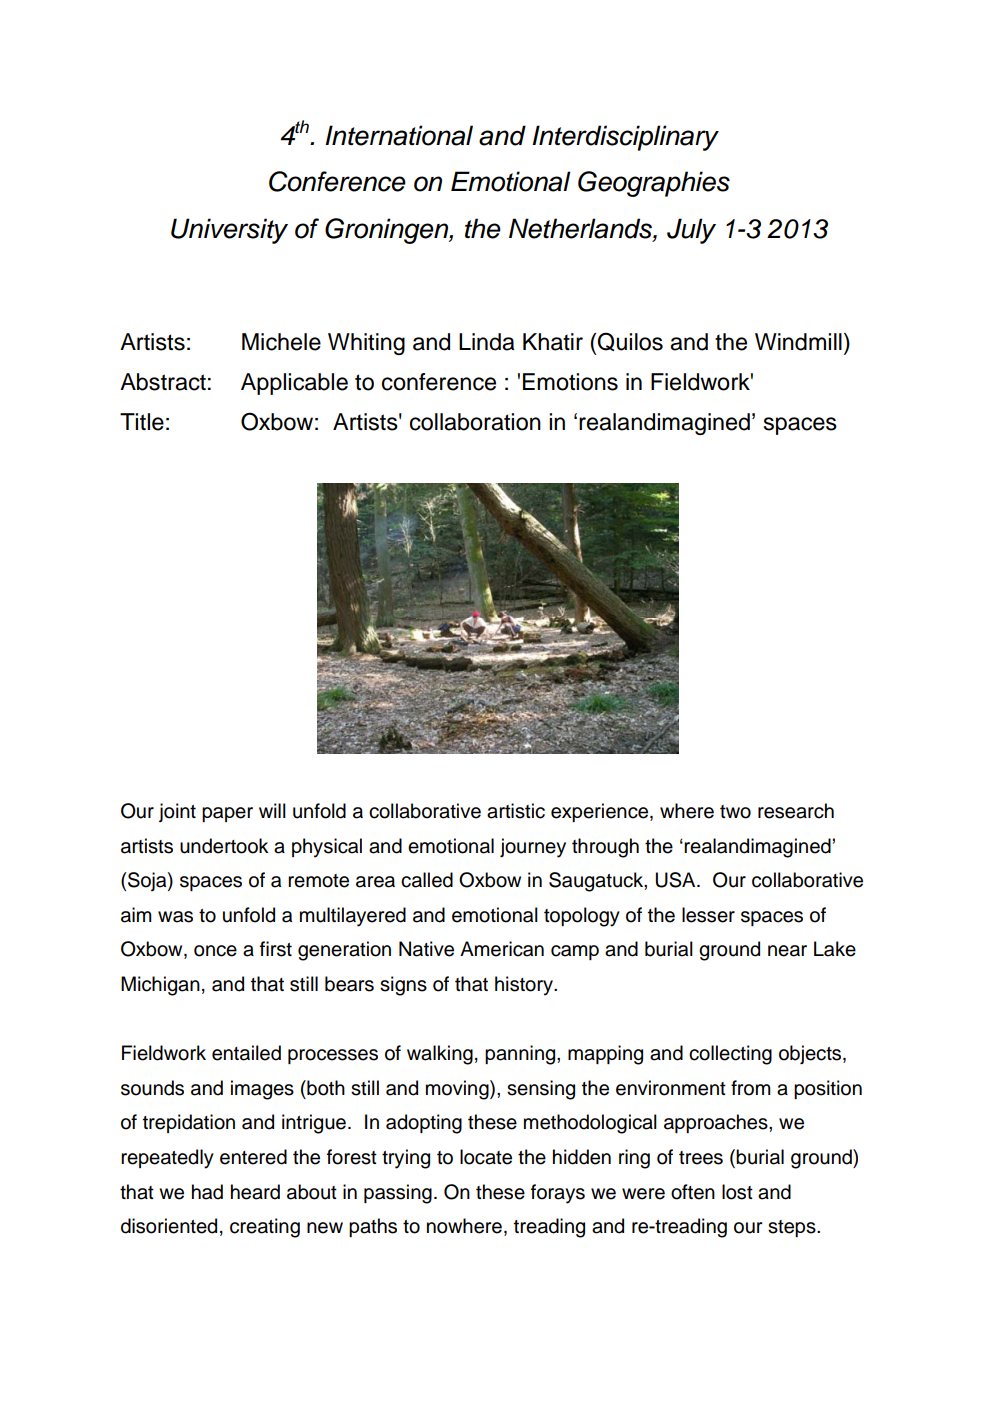 This screenshot has width=995, height=1407. What do you see at coordinates (735, 812) in the screenshot?
I see `two` at bounding box center [735, 812].
